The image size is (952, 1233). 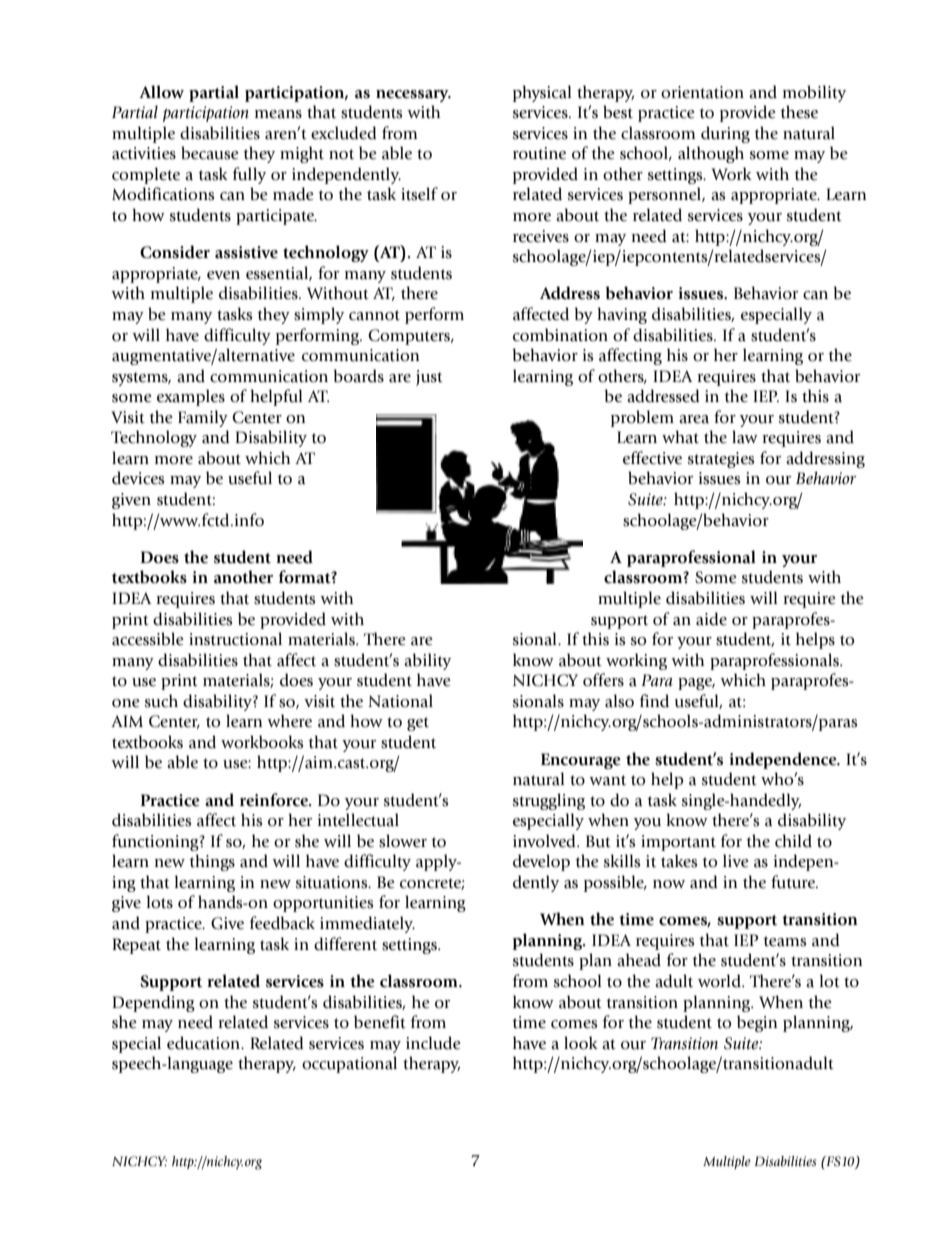 I want to click on begin, so click(x=757, y=1023).
